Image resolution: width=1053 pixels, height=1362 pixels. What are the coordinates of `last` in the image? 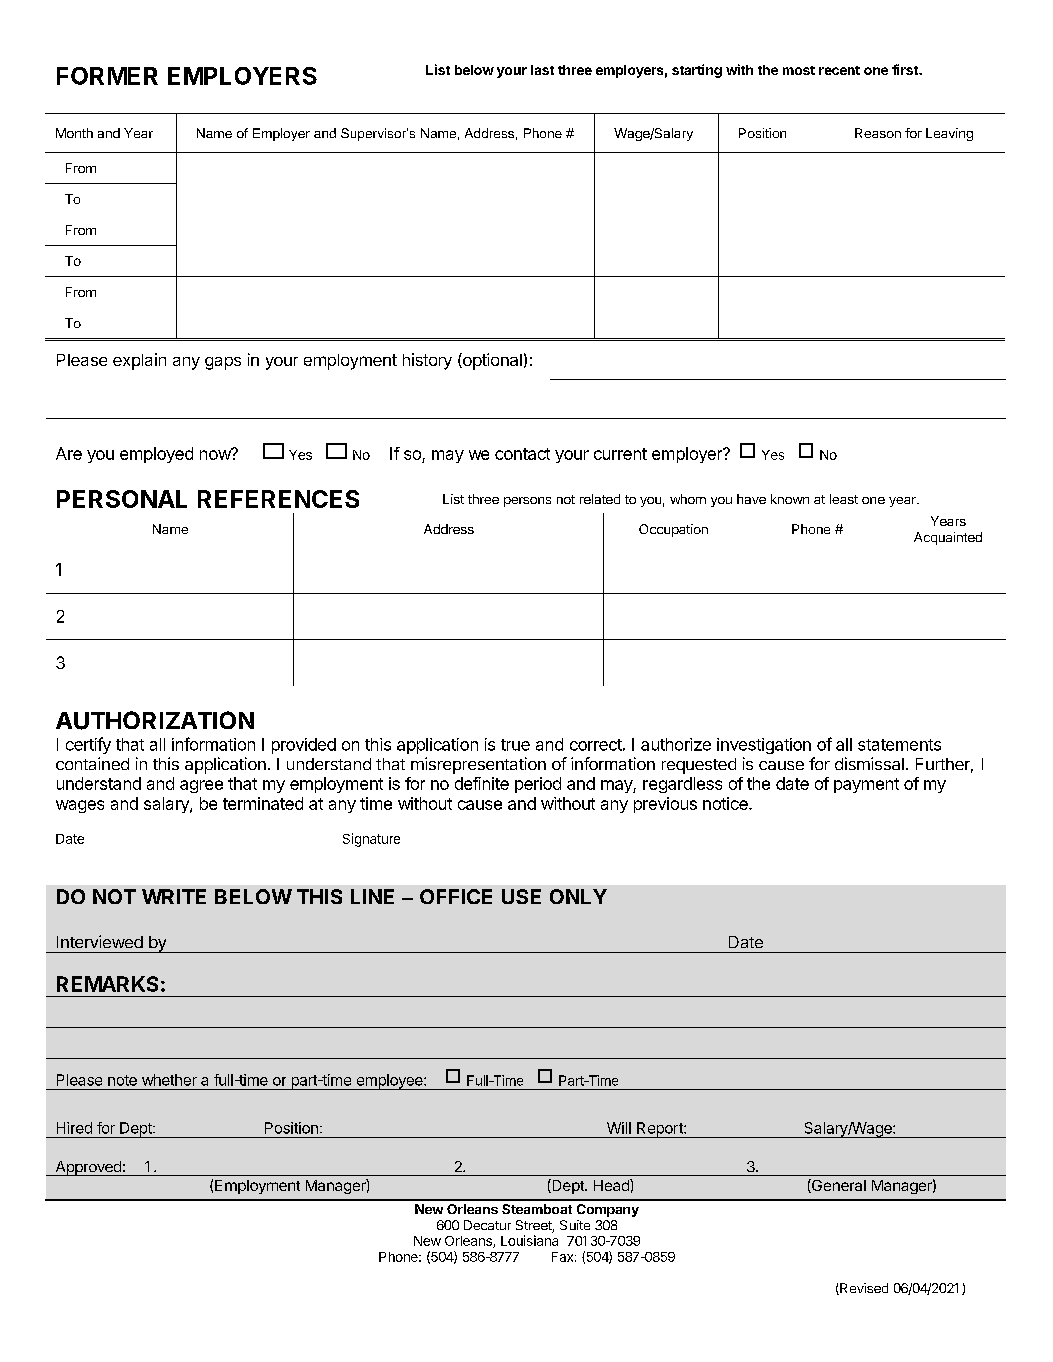 It's located at (542, 70).
